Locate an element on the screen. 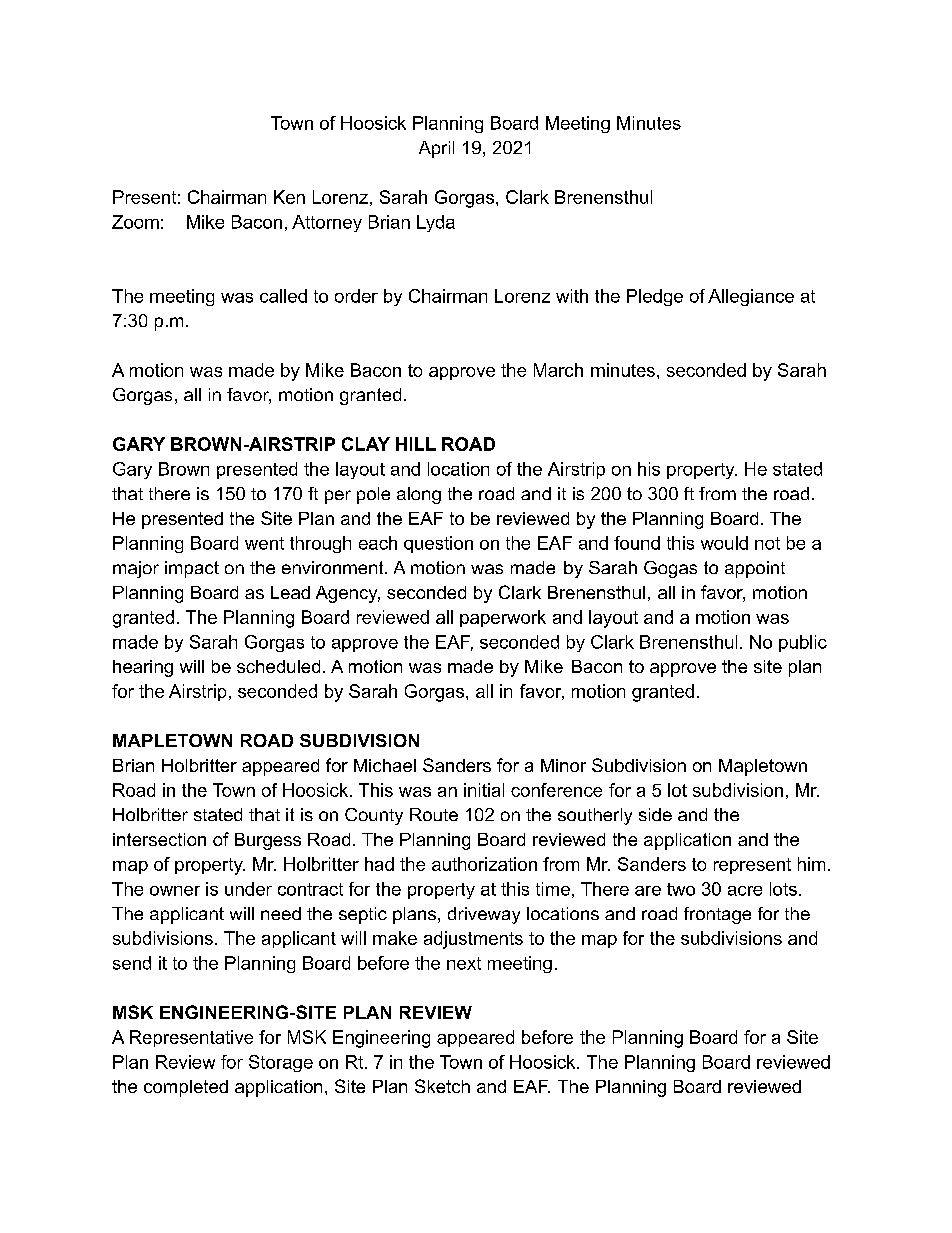 This screenshot has width=952, height=1233. called is located at coordinates (283, 296).
